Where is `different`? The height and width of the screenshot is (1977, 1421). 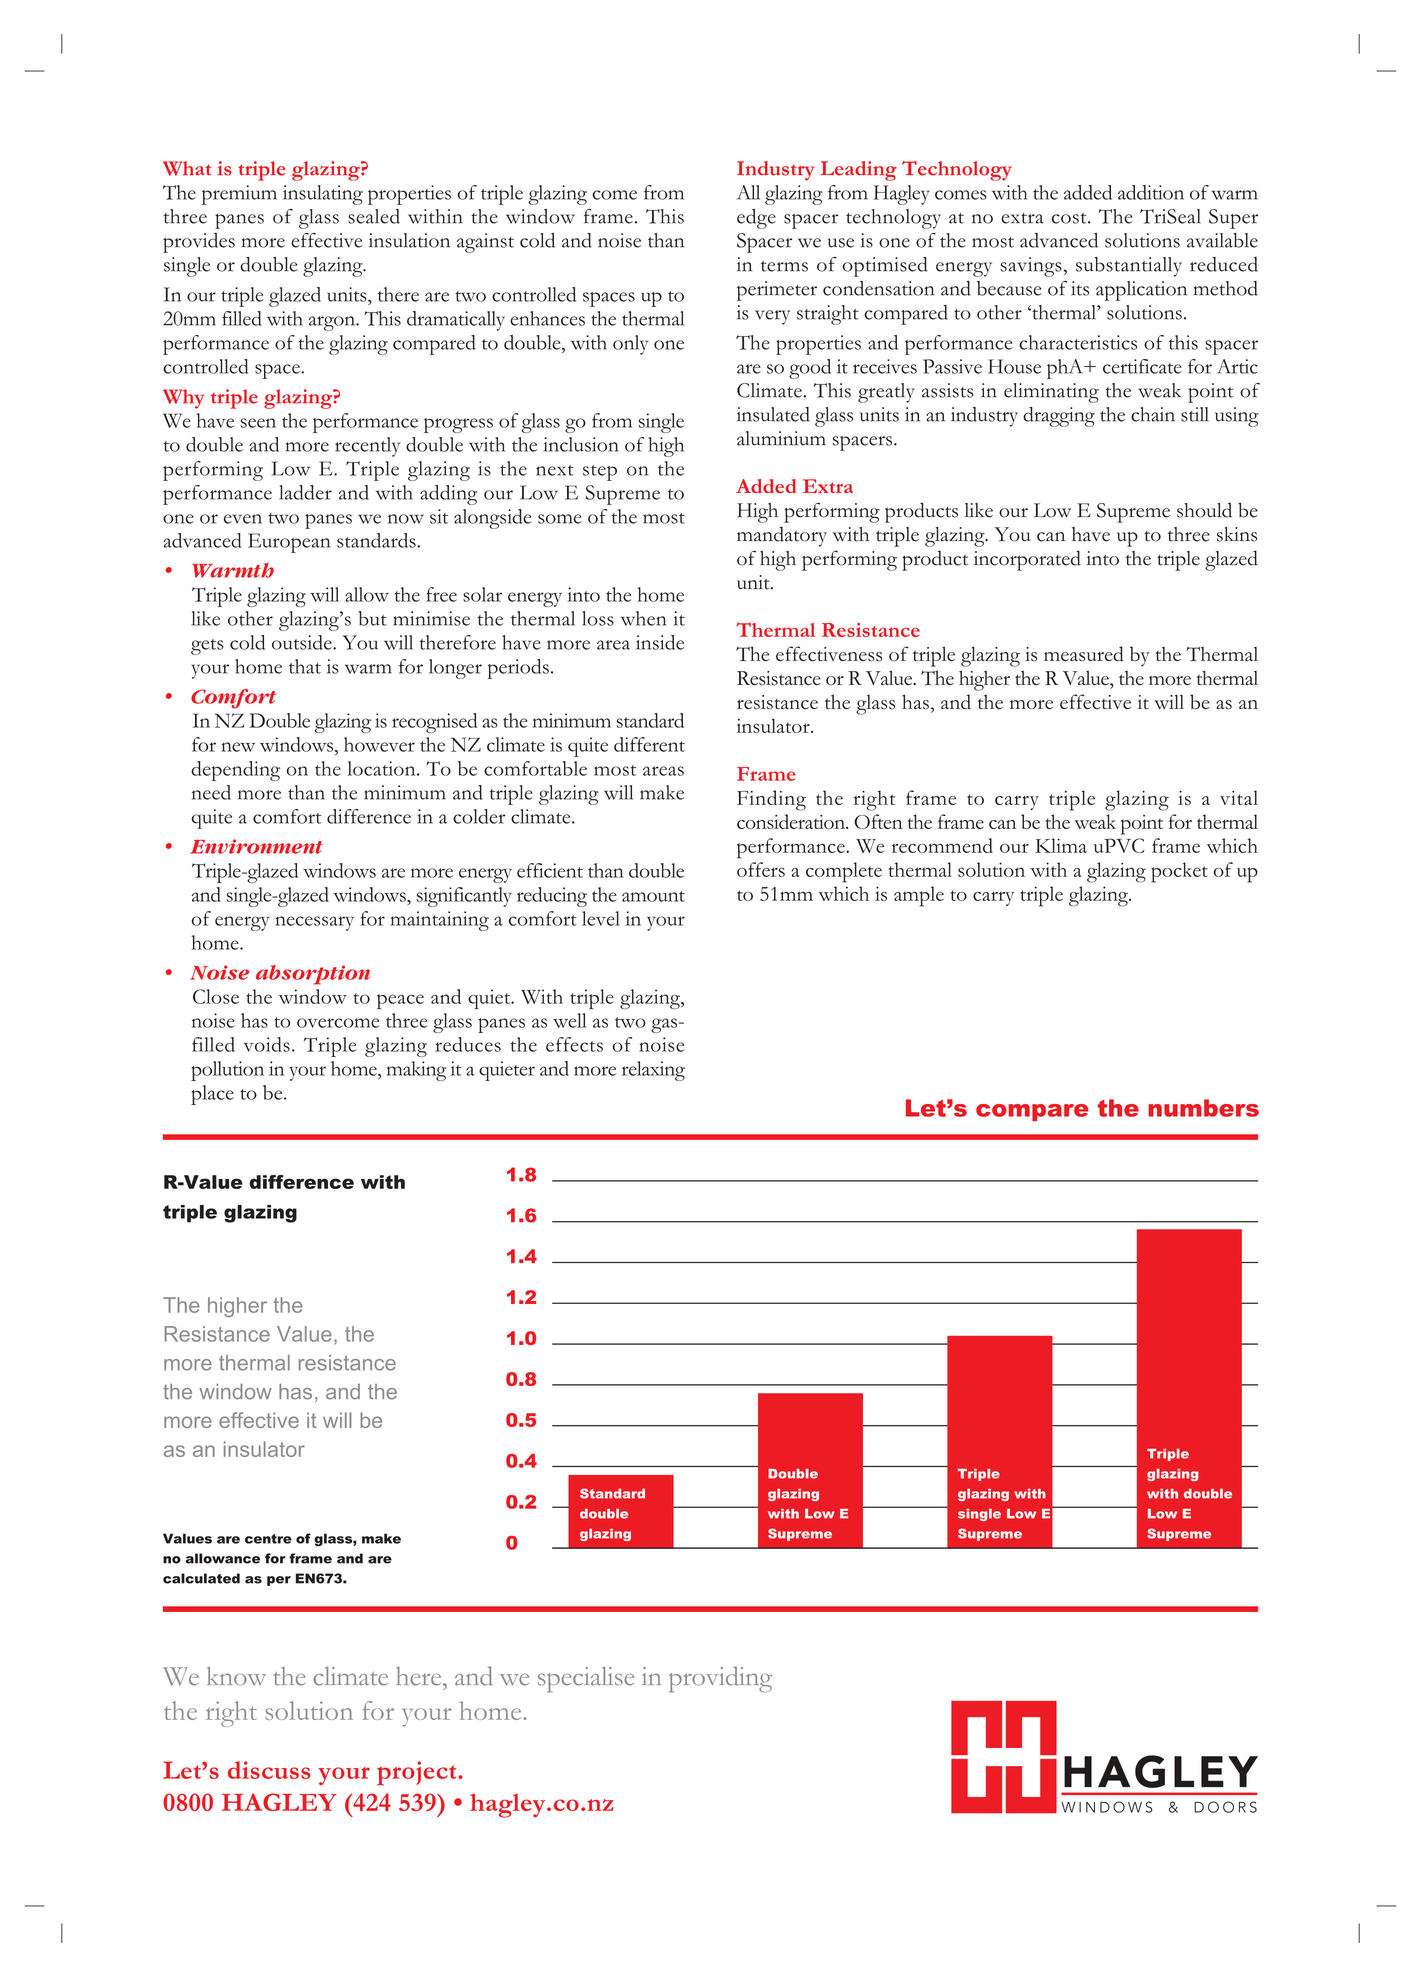
different is located at coordinates (649, 744).
